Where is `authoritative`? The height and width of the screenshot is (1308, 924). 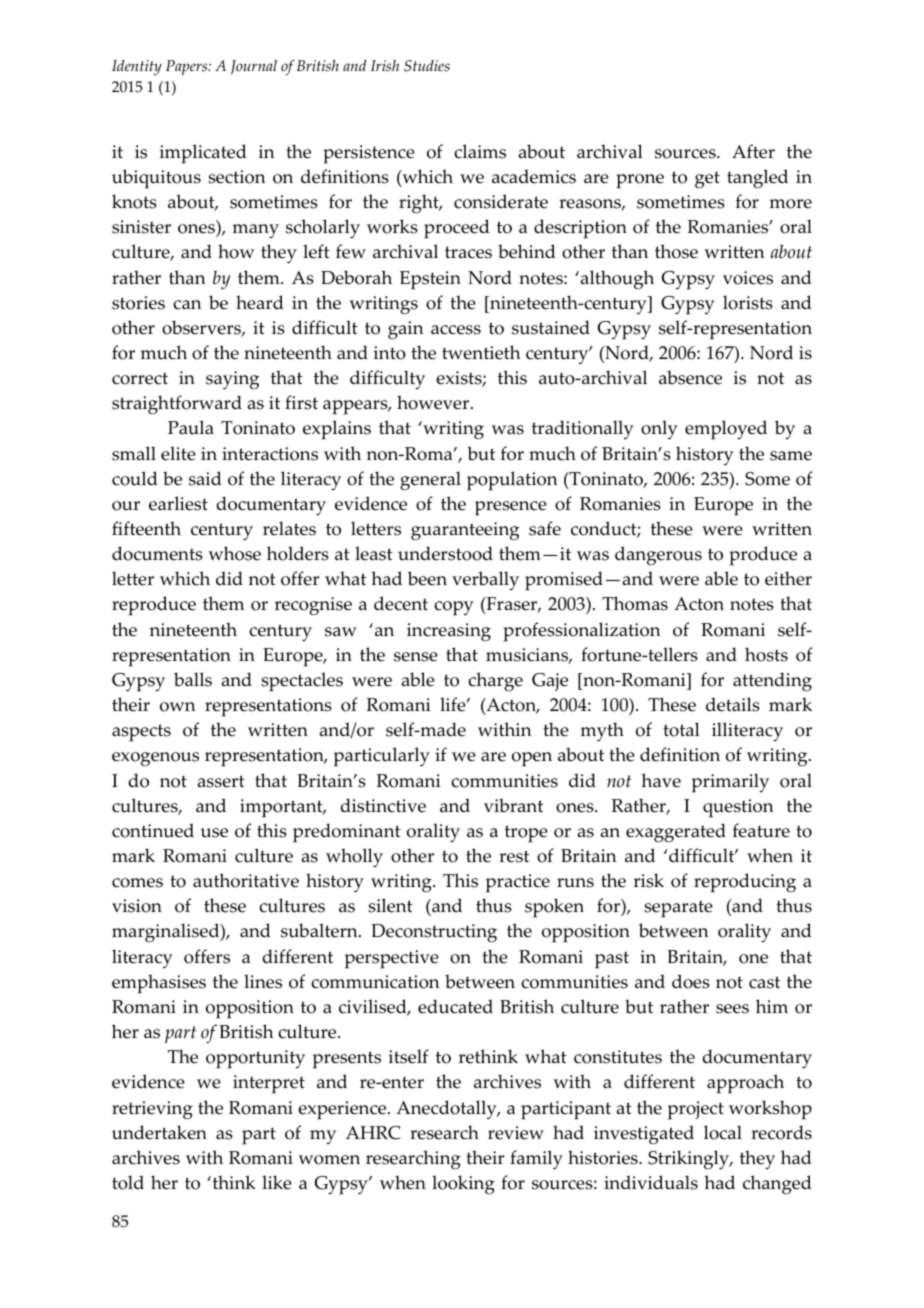
authoritative is located at coordinates (246, 880).
